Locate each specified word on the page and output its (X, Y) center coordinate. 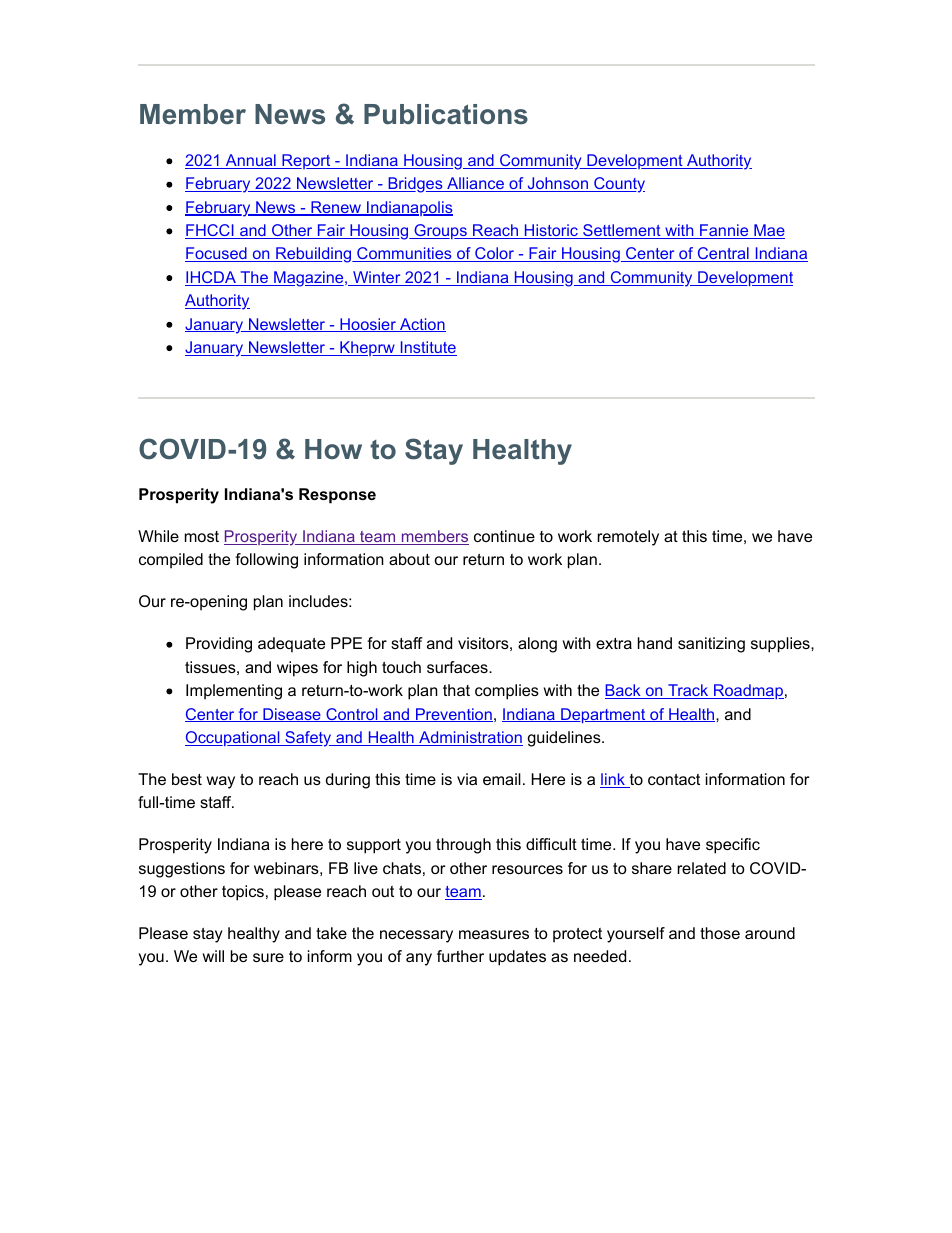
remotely (628, 538)
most (202, 536)
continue (504, 536)
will (213, 956)
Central (723, 254)
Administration (470, 738)
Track (688, 691)
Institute (427, 348)
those (720, 933)
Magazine (309, 279)
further (460, 956)
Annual (250, 161)
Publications (446, 114)
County (618, 185)
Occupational (233, 738)
